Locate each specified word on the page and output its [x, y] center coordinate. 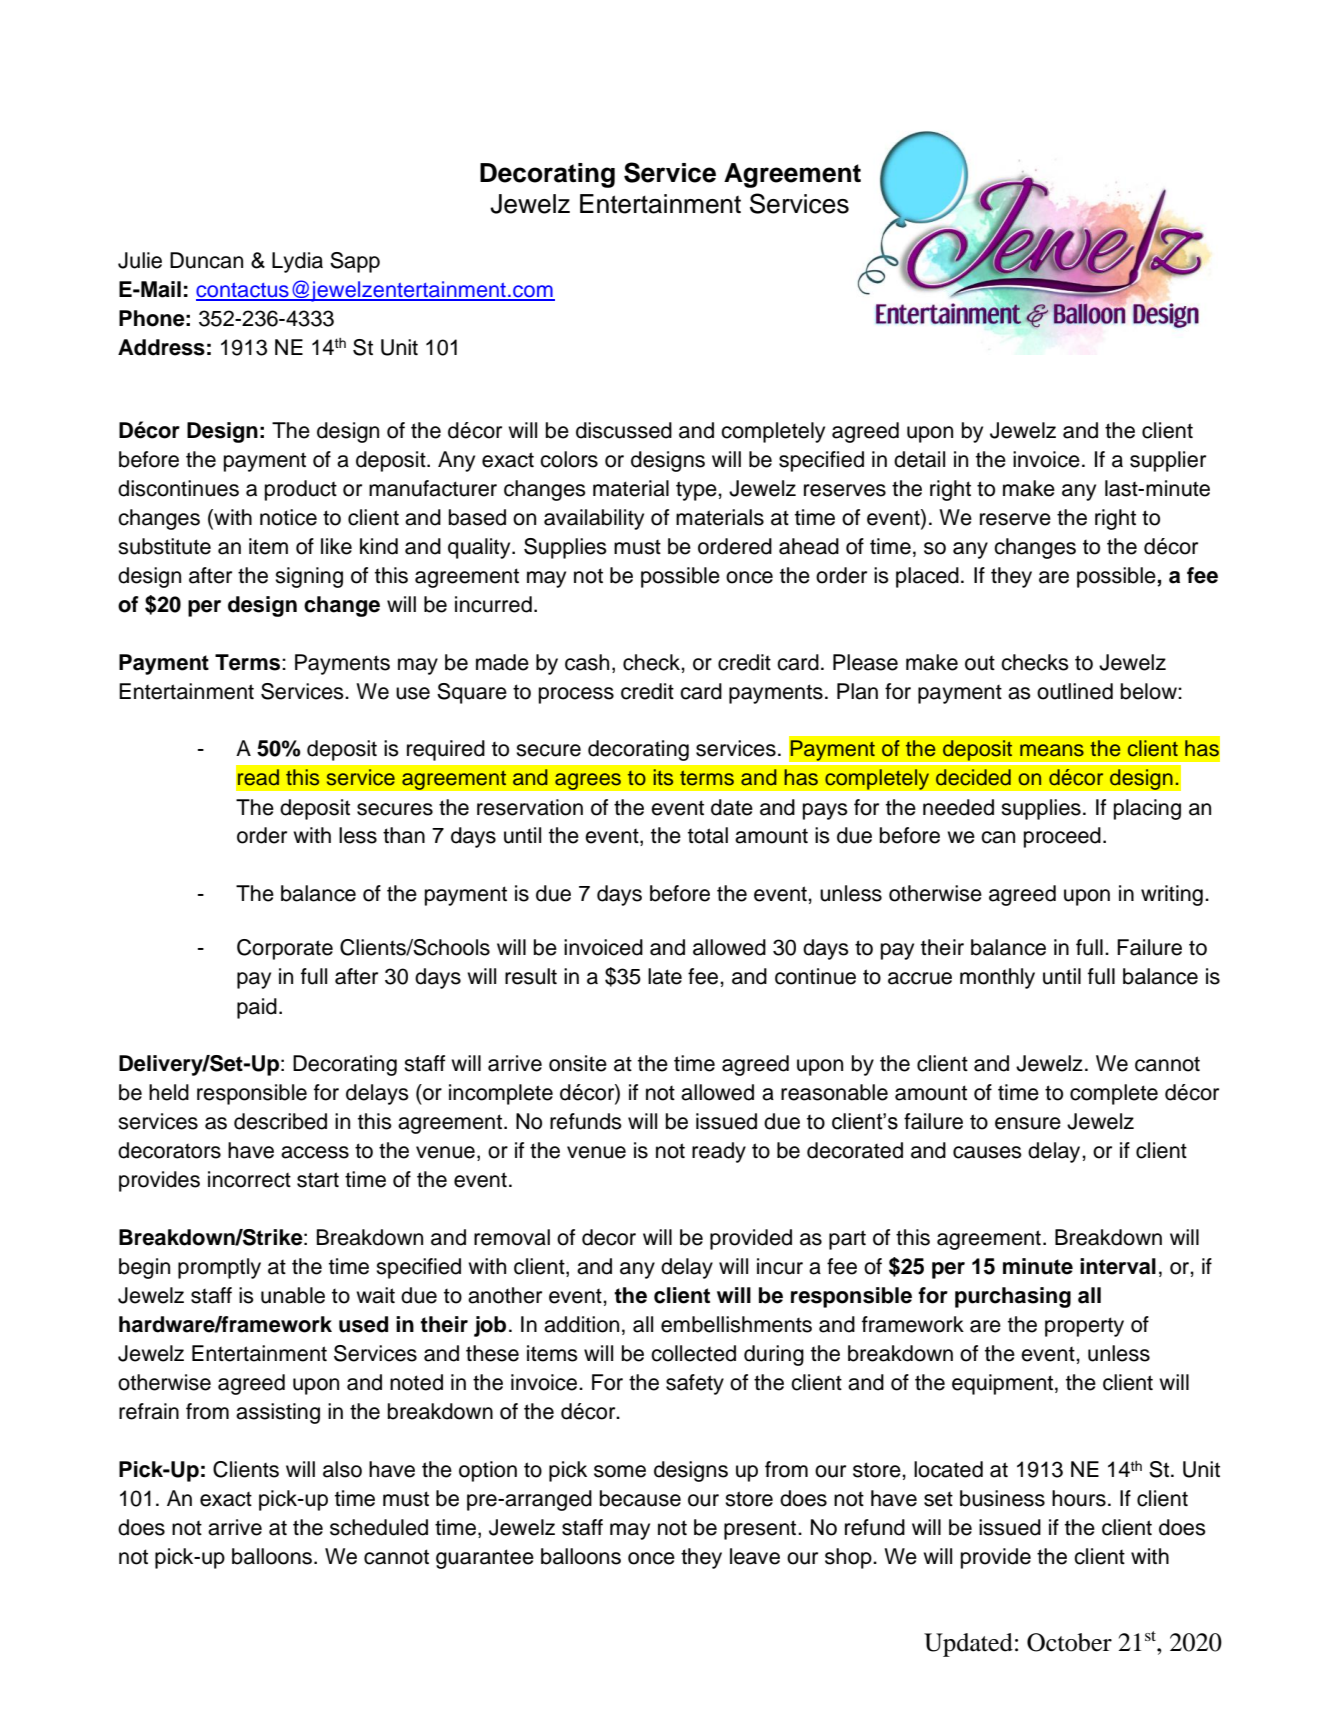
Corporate [285, 949]
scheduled [379, 1527]
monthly [997, 978]
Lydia [297, 262]
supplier [1168, 461]
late [665, 976]
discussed [624, 430]
